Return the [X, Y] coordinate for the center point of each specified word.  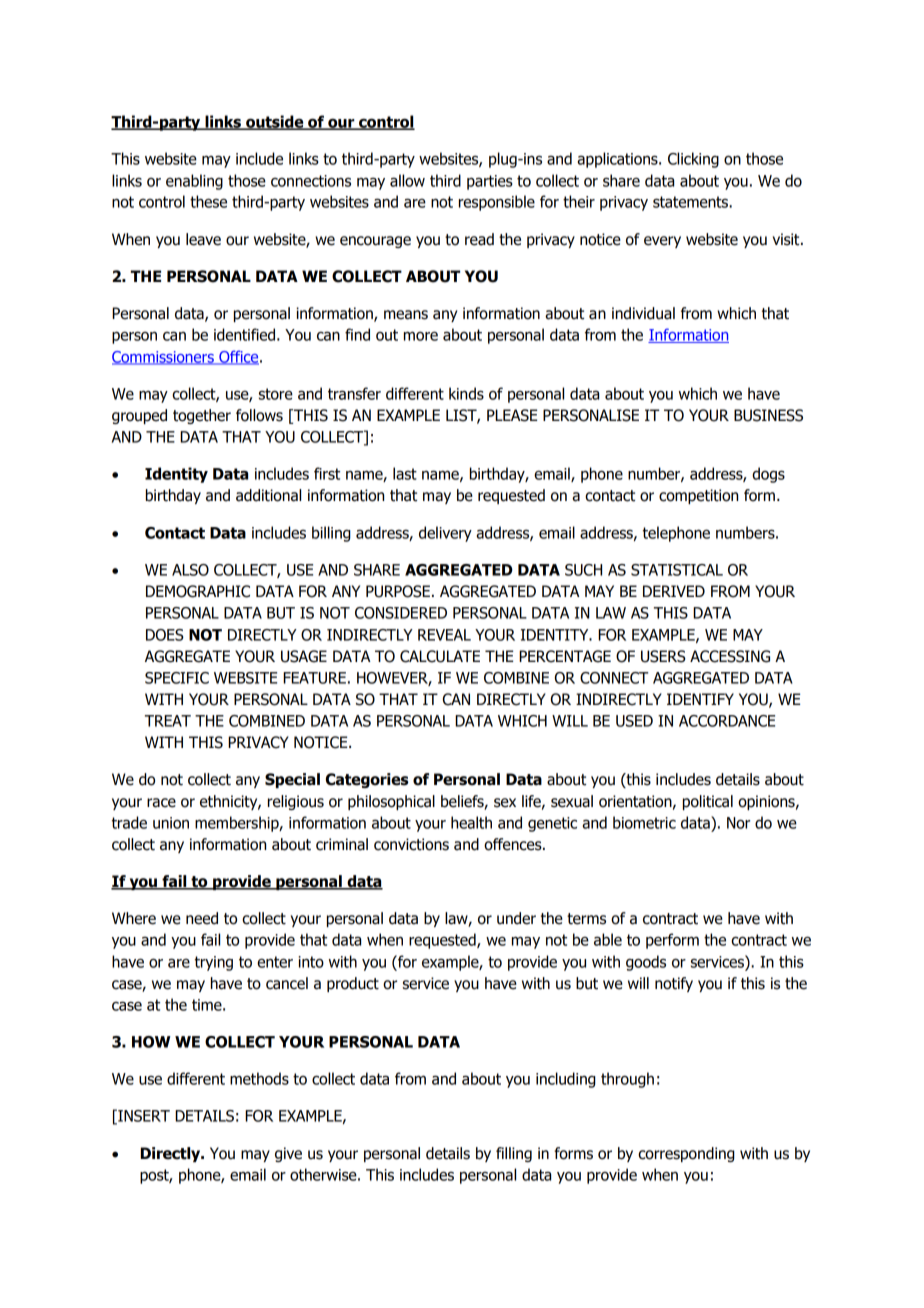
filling [514, 1154]
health [471, 822]
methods [259, 1078]
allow [407, 180]
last [405, 473]
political [708, 802]
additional [268, 495]
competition [698, 496]
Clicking [693, 160]
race [161, 803]
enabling [194, 182]
